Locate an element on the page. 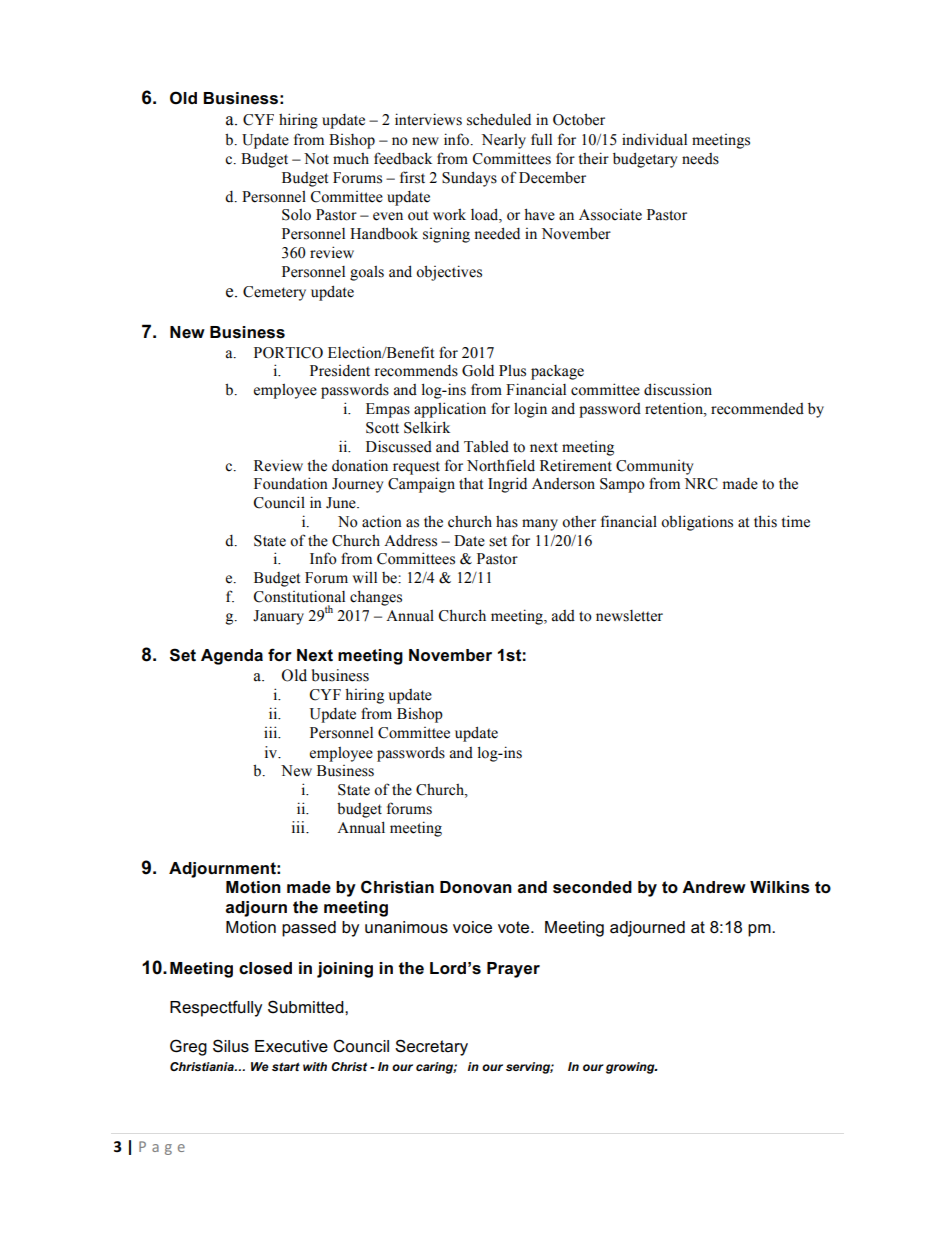 The height and width of the document is (1233, 952). NRC is located at coordinates (701, 484).
